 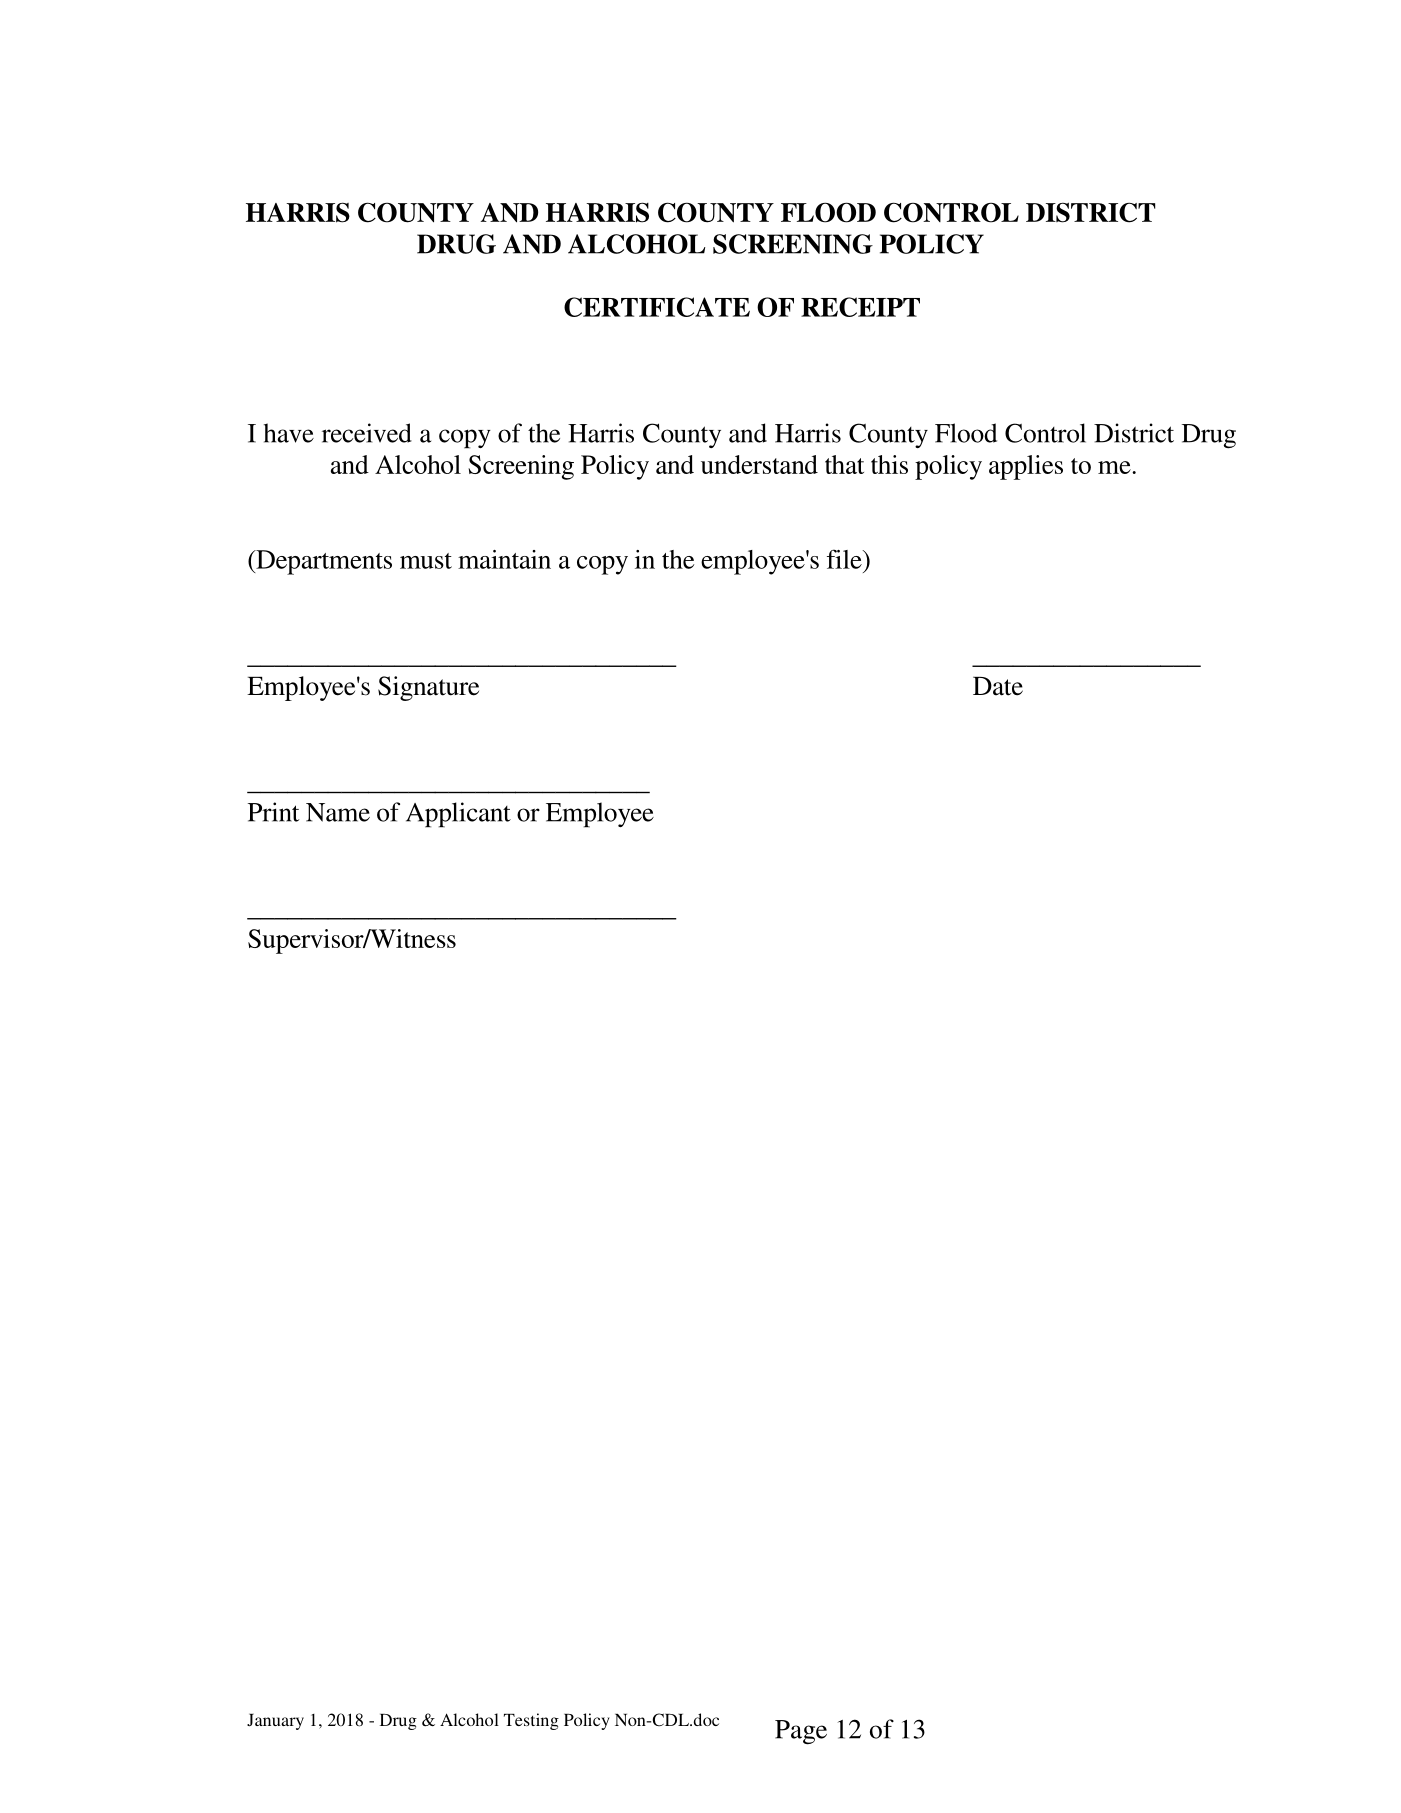 I want to click on January, so click(x=275, y=1722).
